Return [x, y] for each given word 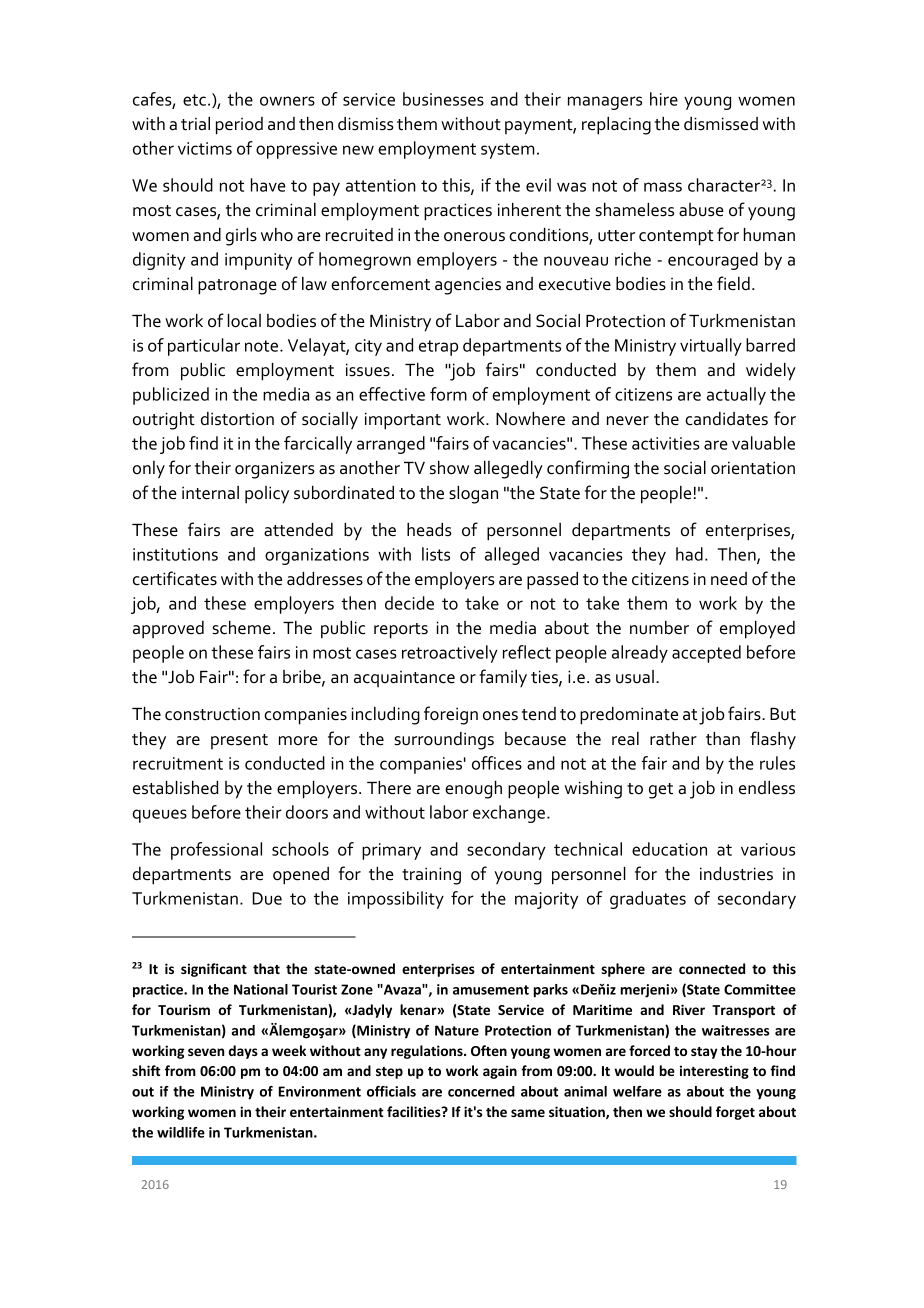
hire [664, 99]
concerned [481, 1091]
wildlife [181, 1132]
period [239, 126]
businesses [443, 99]
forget [735, 1113]
